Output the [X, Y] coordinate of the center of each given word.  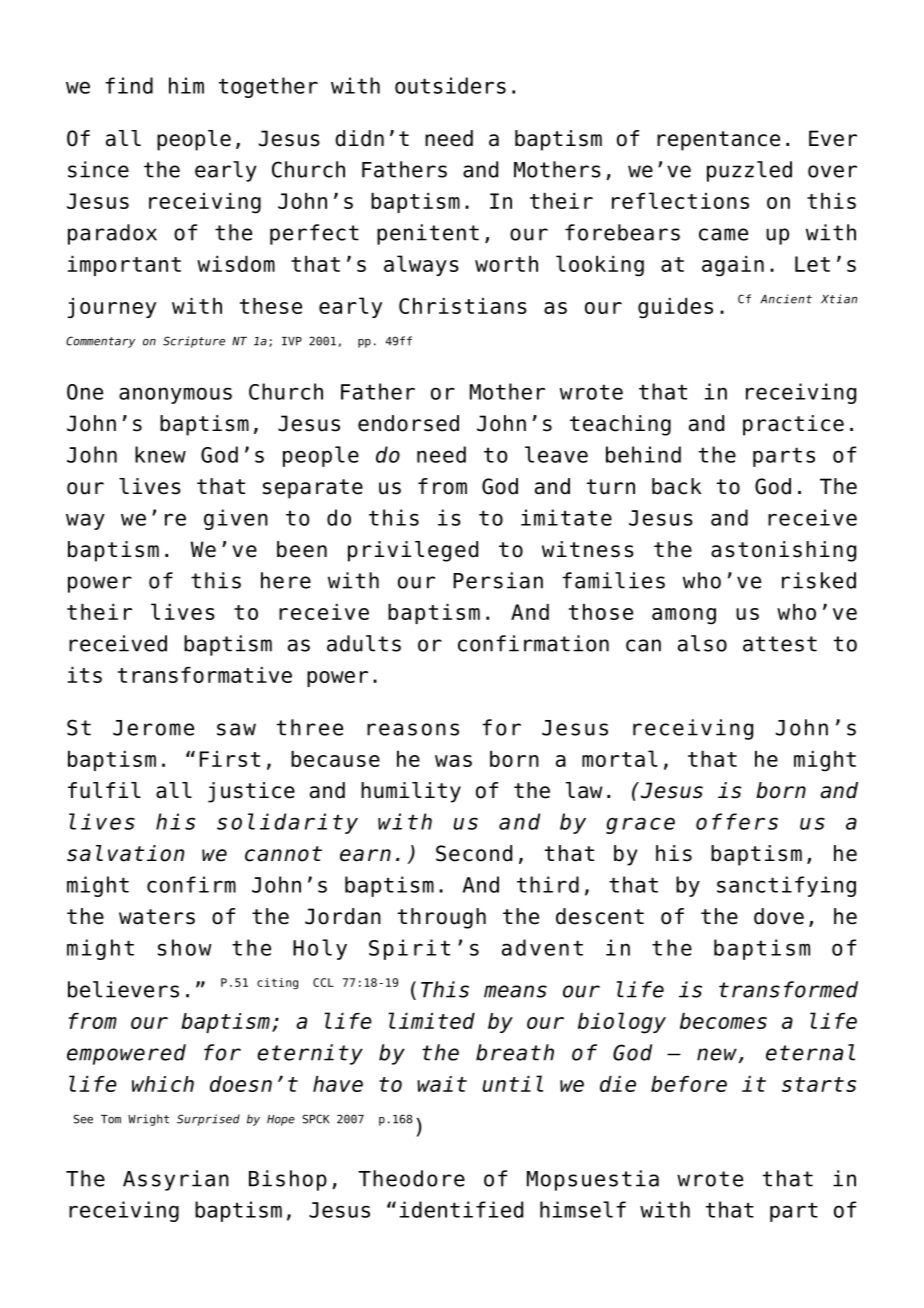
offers [737, 821]
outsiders [450, 85]
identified [461, 1209]
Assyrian [176, 1180]
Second [474, 853]
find [129, 85]
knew [160, 454]
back [677, 486]
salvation [125, 853]
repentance [718, 141]
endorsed [408, 423]
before [689, 1084]
